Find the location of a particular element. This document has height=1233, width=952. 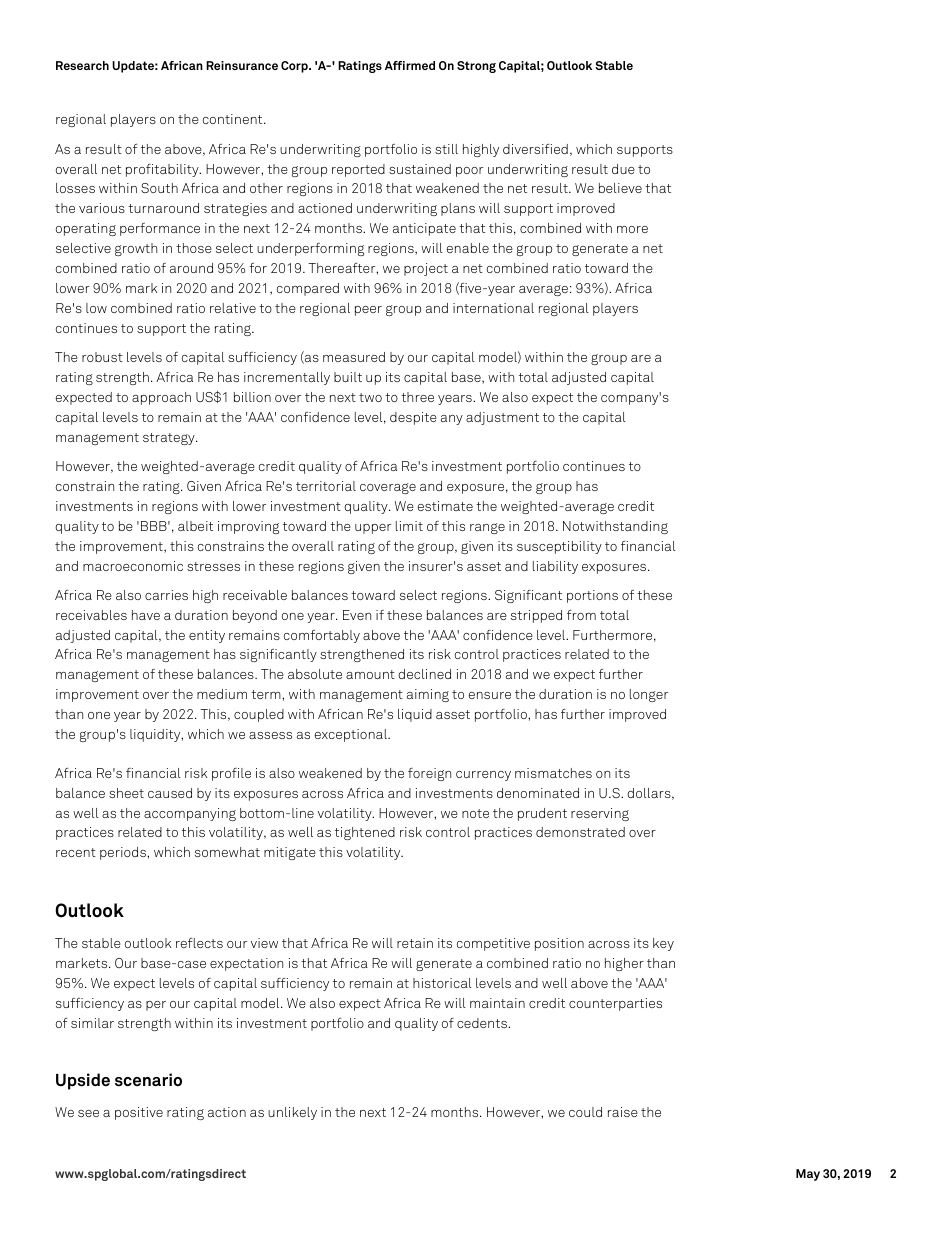

Even is located at coordinates (357, 615).
